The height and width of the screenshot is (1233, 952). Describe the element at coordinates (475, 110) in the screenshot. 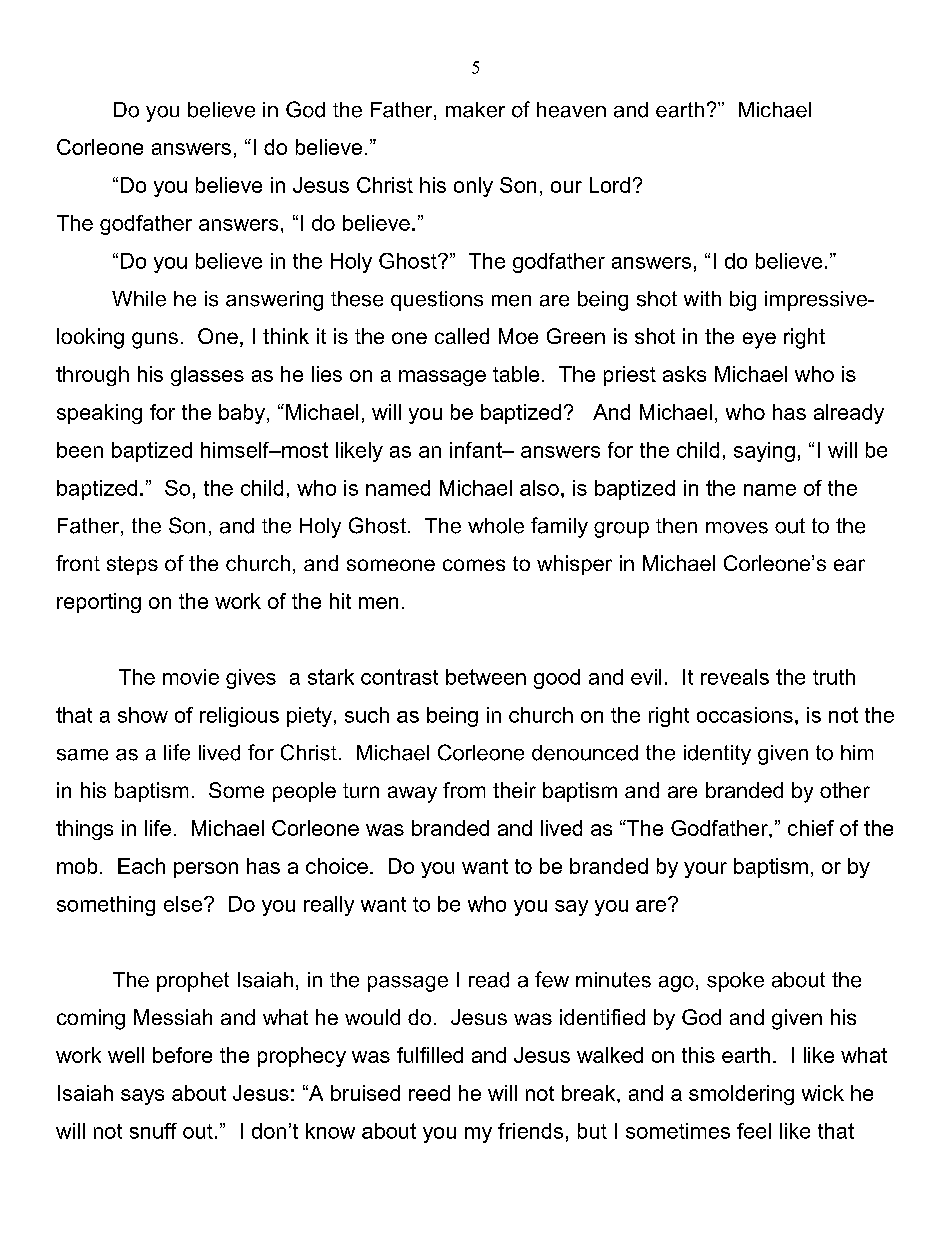

I see `maker` at that location.
